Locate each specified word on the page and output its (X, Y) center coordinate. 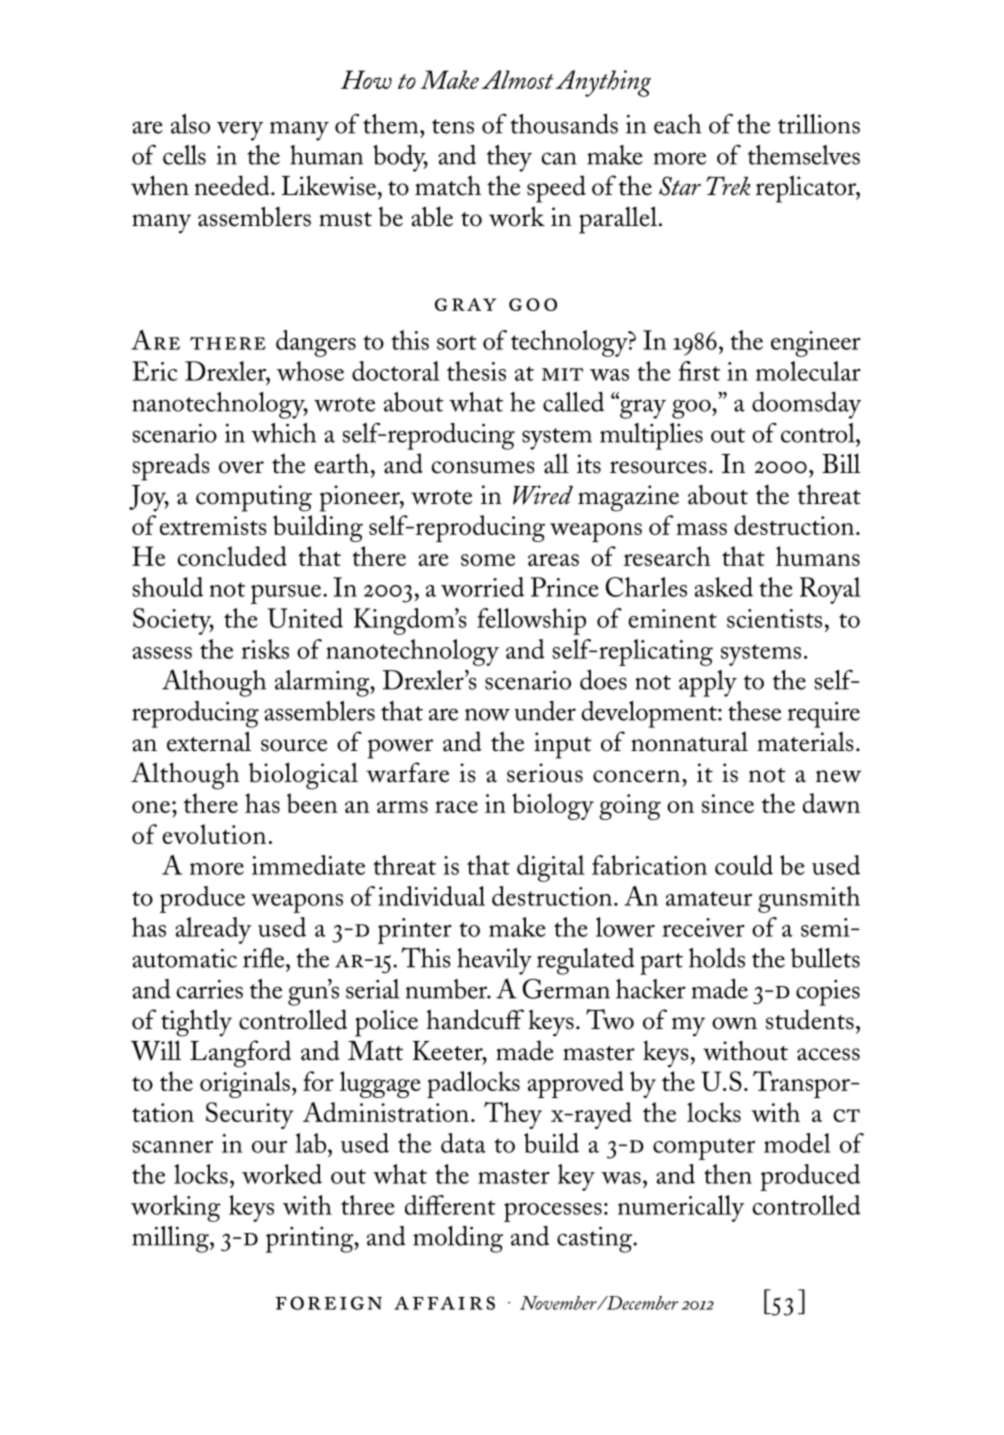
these (754, 711)
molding (458, 1239)
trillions (819, 124)
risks (265, 649)
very (240, 131)
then (728, 1174)
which (283, 433)
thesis (476, 371)
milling (171, 1239)
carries (210, 989)
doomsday (806, 405)
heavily (494, 961)
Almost (518, 79)
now (487, 714)
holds (717, 958)
